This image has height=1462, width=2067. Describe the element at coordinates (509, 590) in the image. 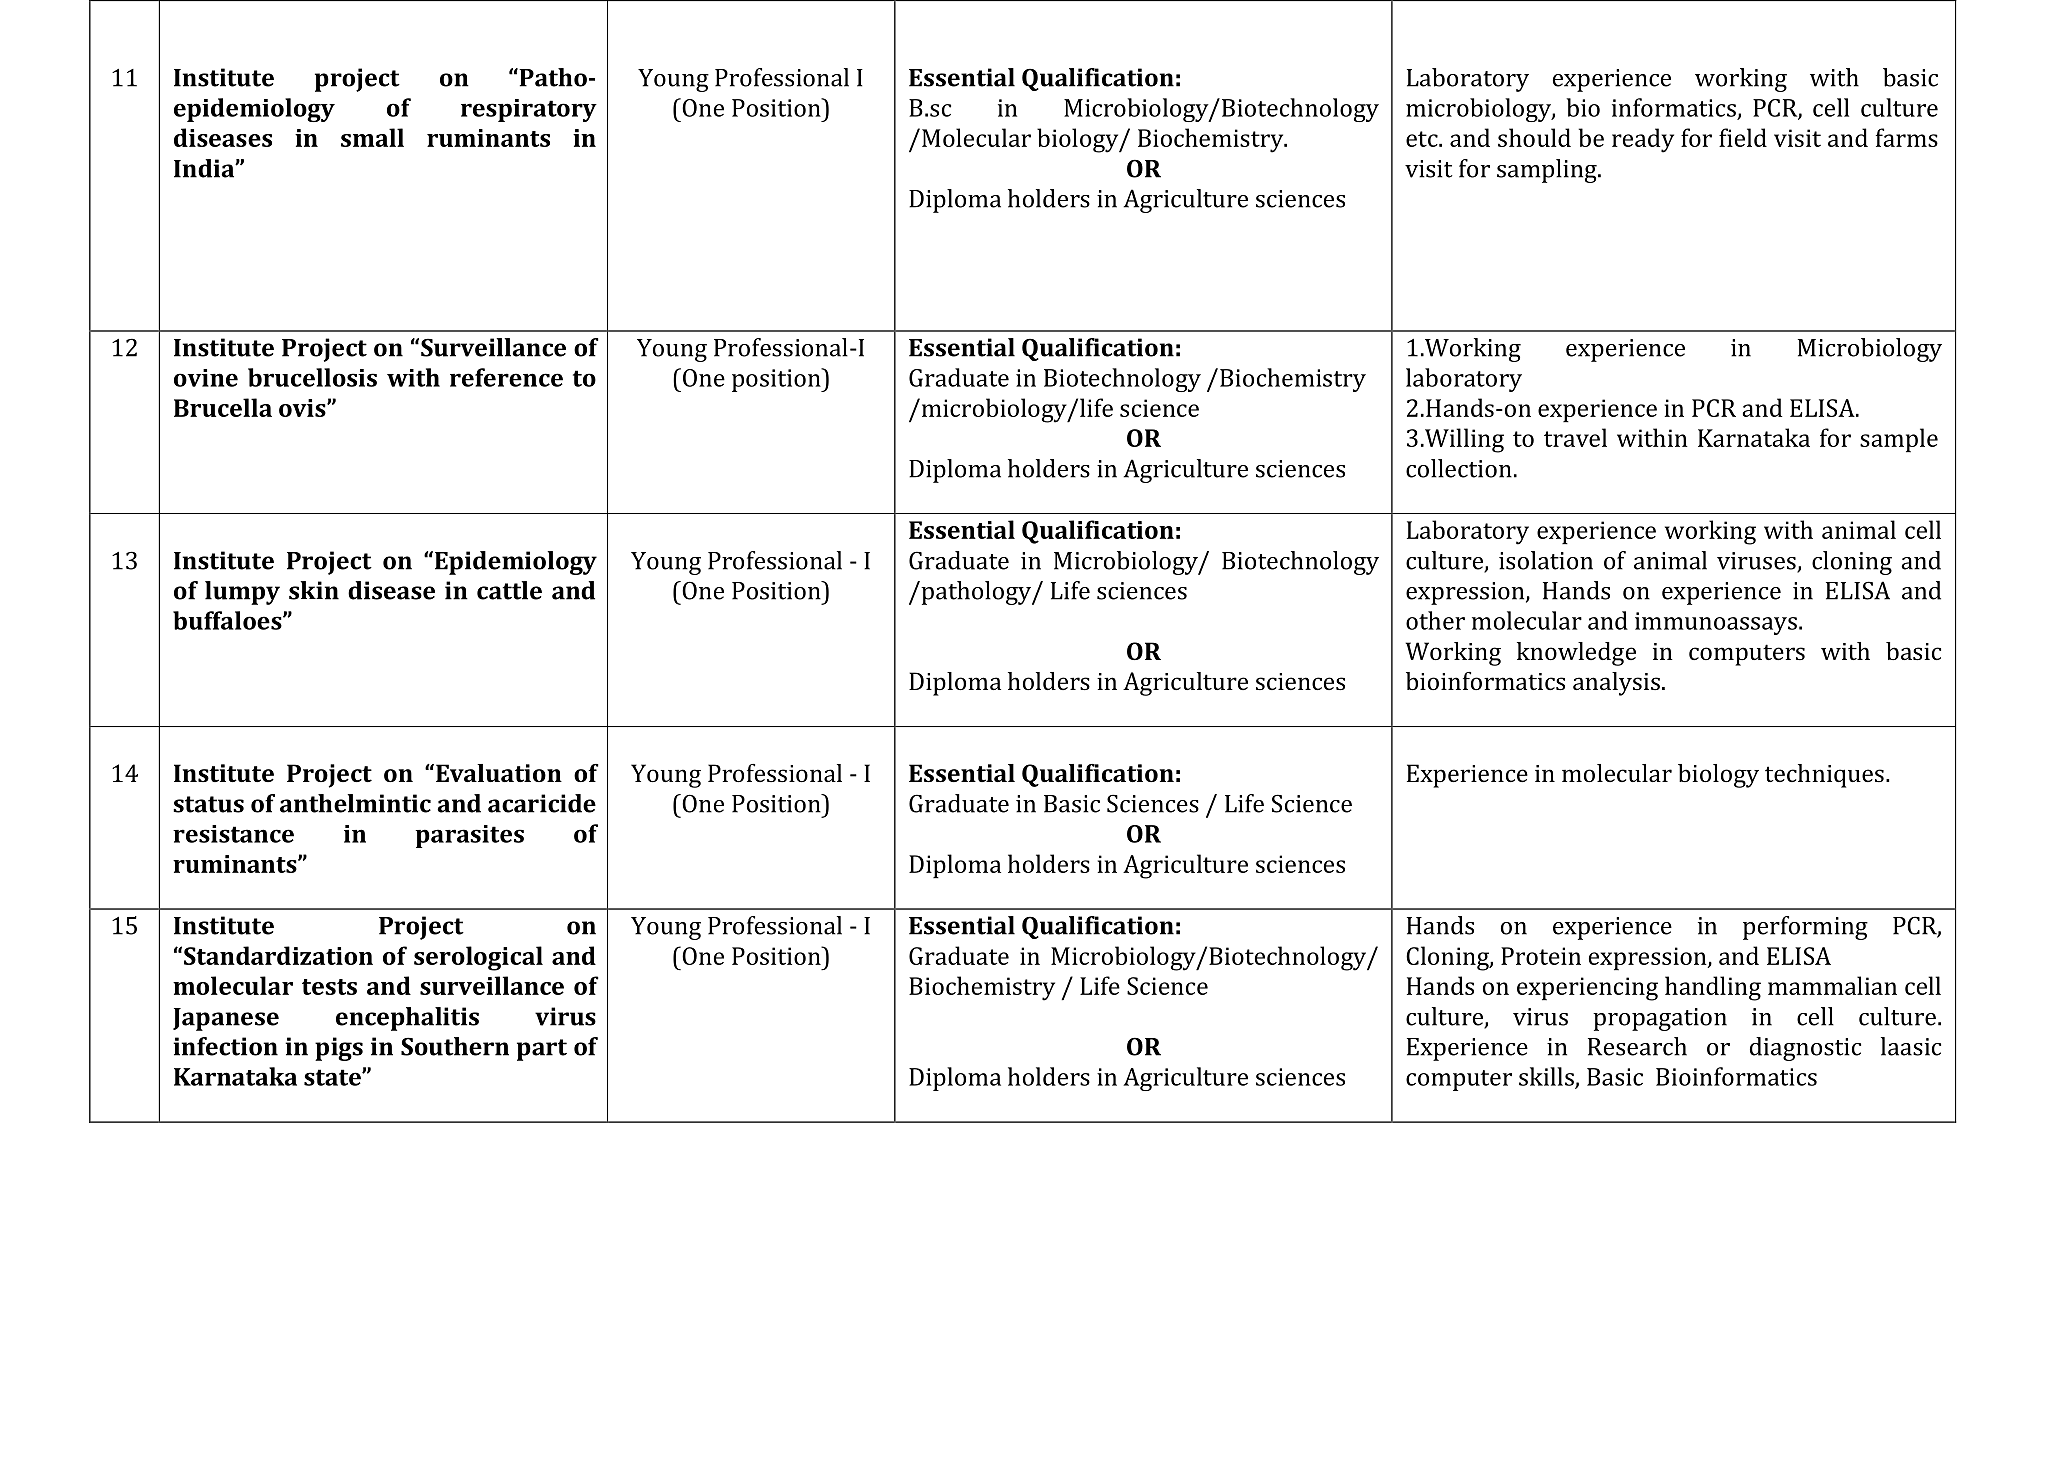

I see `cattle` at that location.
